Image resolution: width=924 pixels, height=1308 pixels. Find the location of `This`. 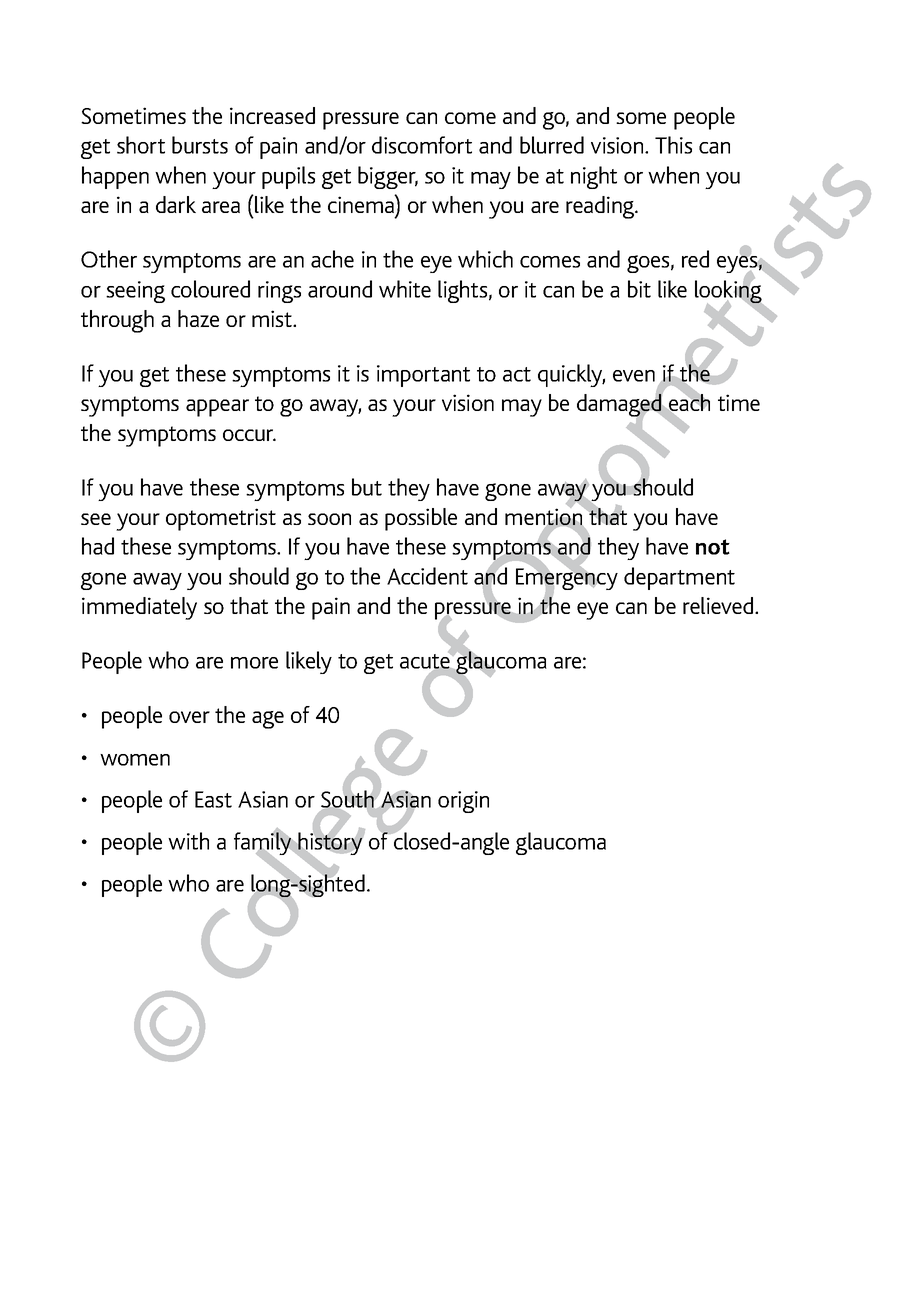

This is located at coordinates (673, 145).
